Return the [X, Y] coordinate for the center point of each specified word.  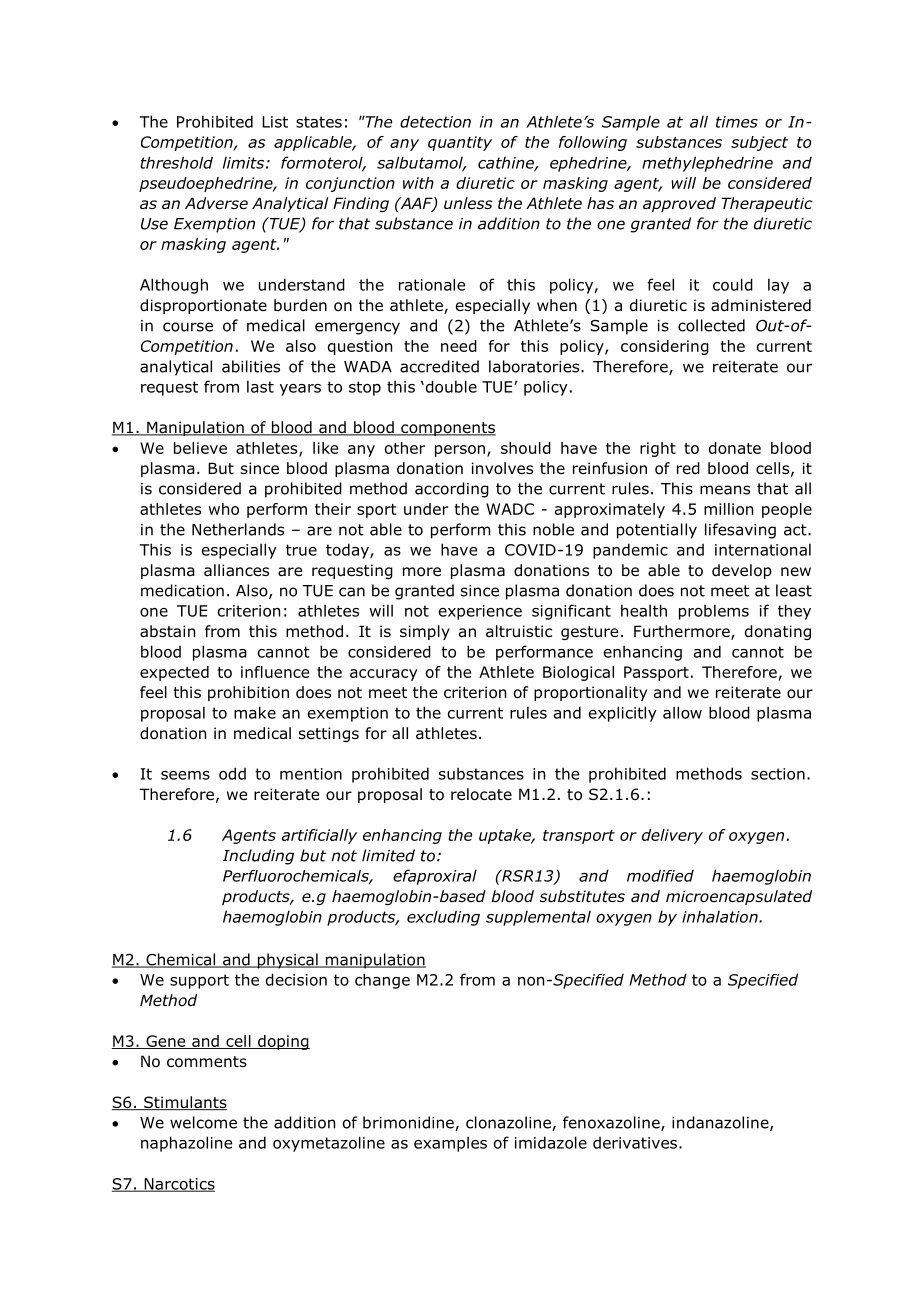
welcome [203, 1122]
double [450, 386]
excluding [443, 918]
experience [480, 612]
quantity [460, 143]
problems [714, 612]
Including [258, 857]
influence [275, 672]
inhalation [721, 916]
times [737, 122]
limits [243, 162]
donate [735, 448]
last [260, 386]
